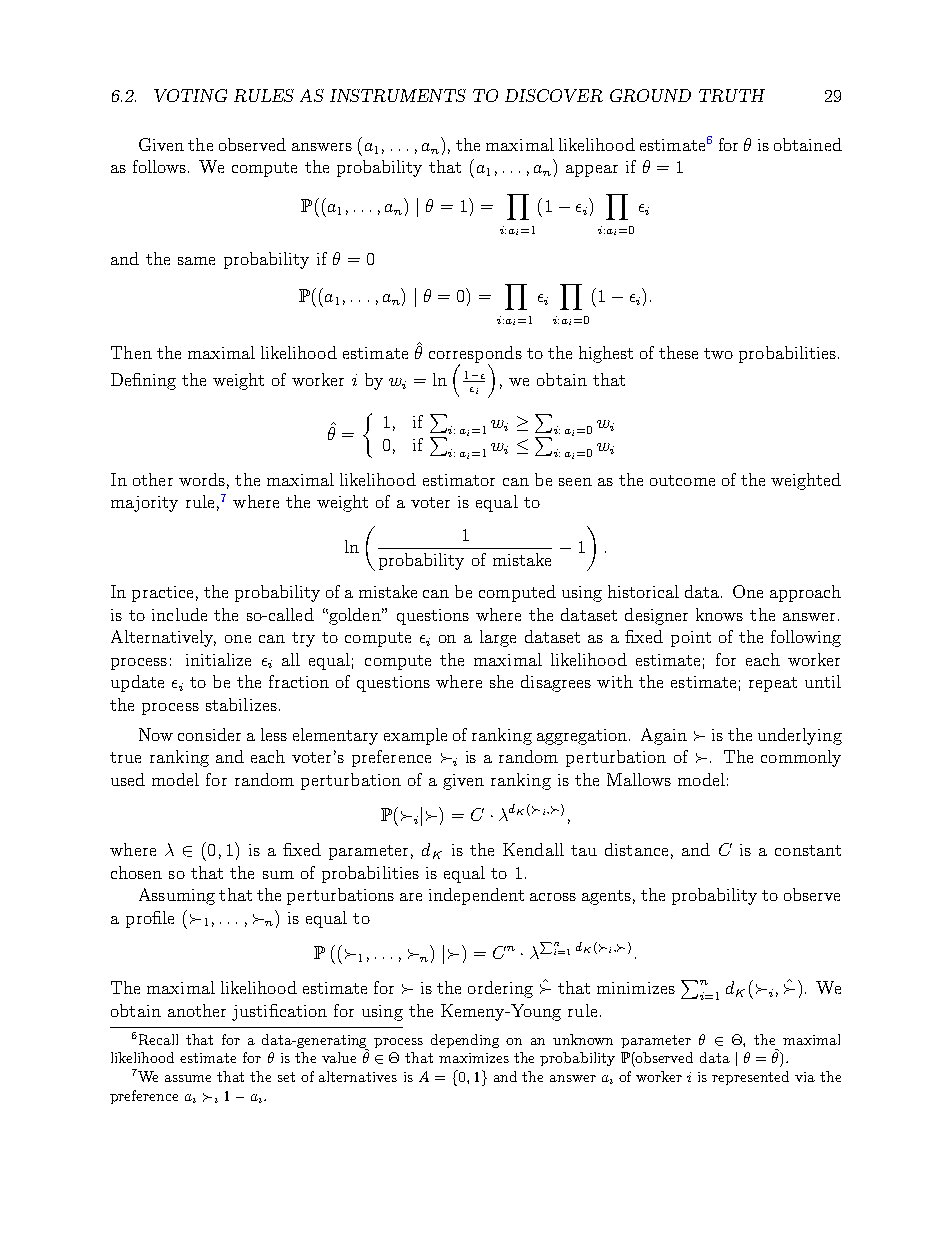 The height and width of the screenshot is (1233, 952). I want to click on maximizes, so click(474, 1058).
